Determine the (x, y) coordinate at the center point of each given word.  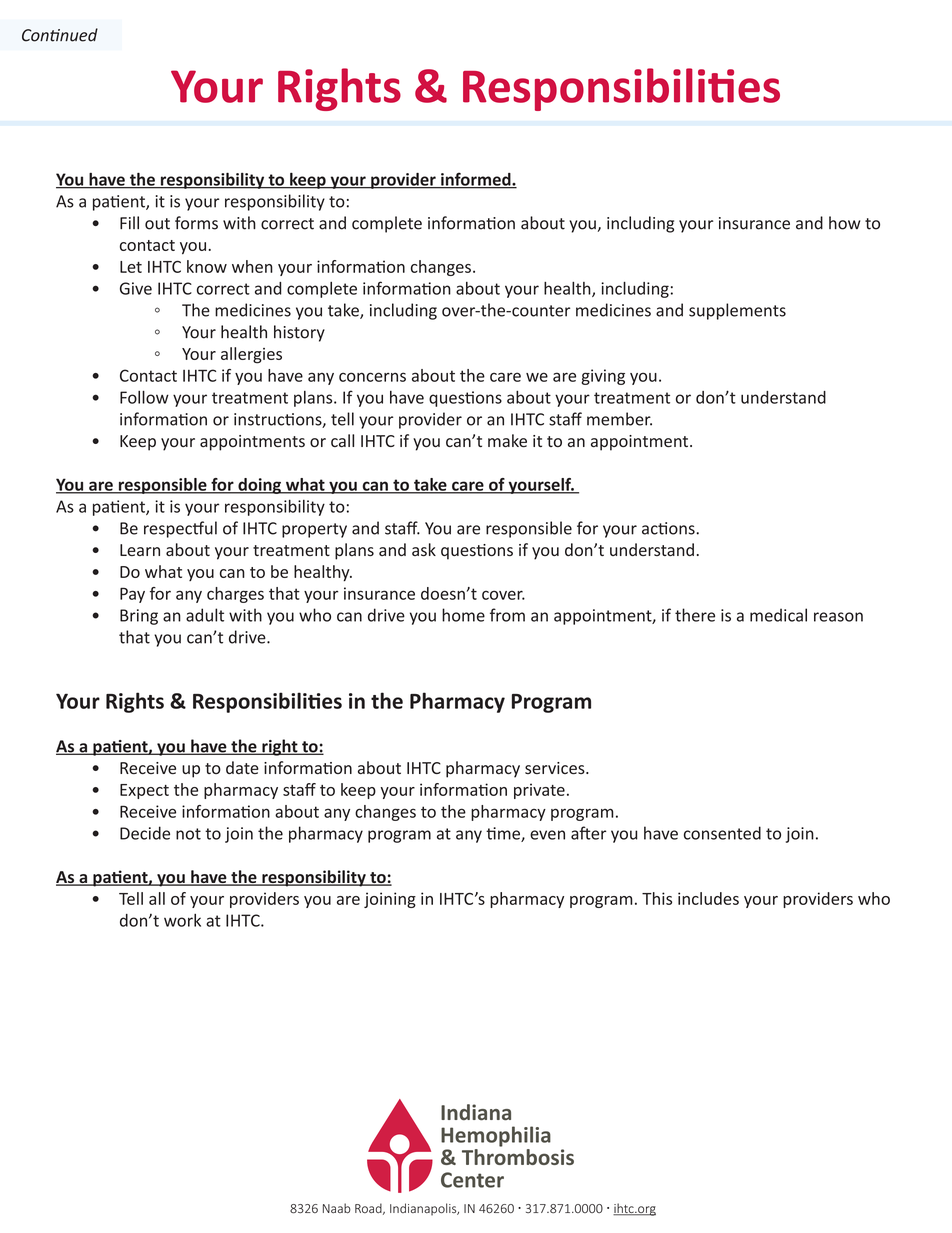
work (182, 920)
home (463, 615)
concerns (372, 377)
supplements (737, 311)
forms (196, 223)
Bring (139, 617)
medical (778, 615)
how (844, 223)
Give (136, 288)
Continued (60, 35)
